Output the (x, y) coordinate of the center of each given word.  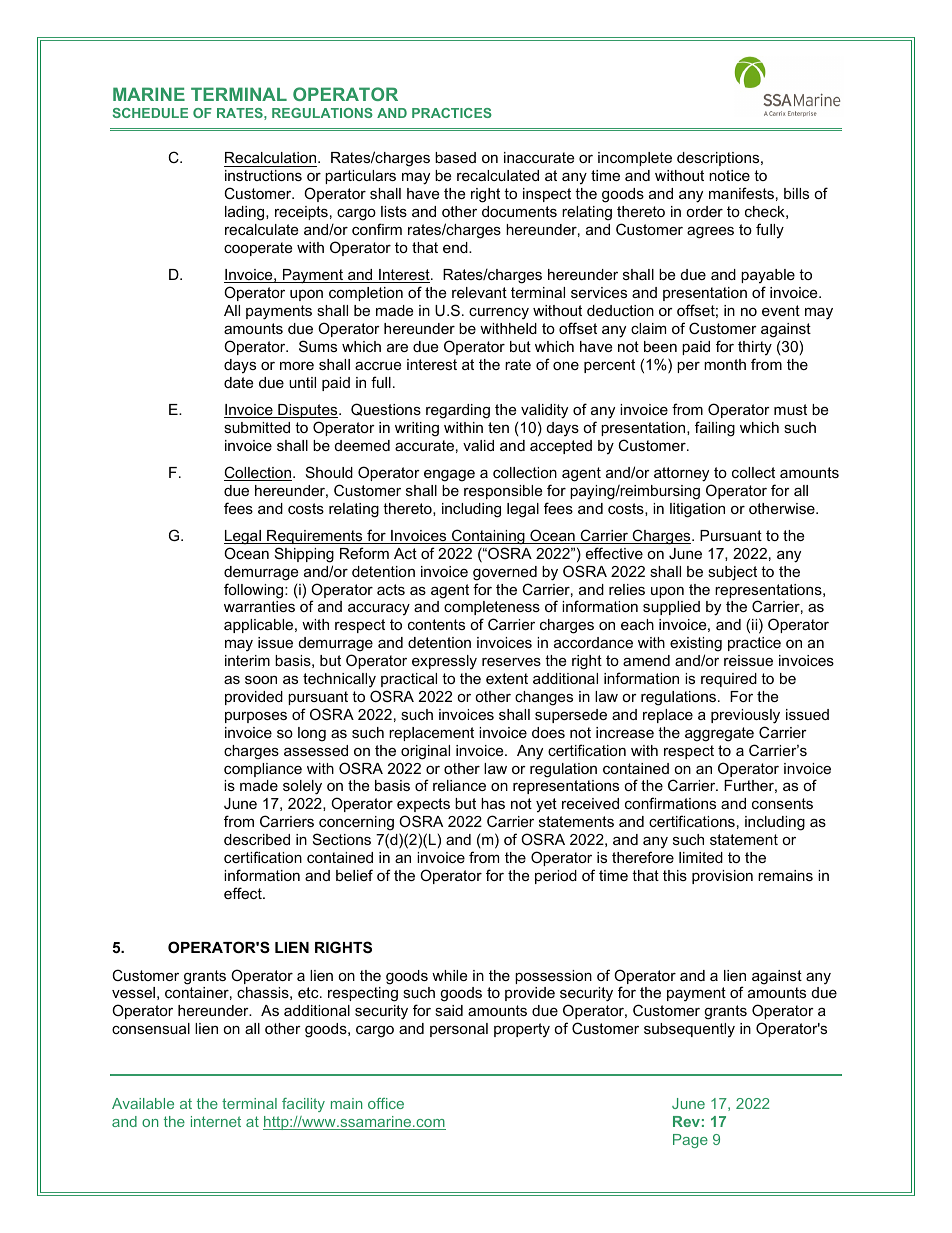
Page (690, 1141)
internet (216, 1121)
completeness (492, 610)
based (455, 157)
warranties (259, 606)
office (386, 1103)
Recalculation (272, 157)
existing (696, 646)
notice (729, 175)
